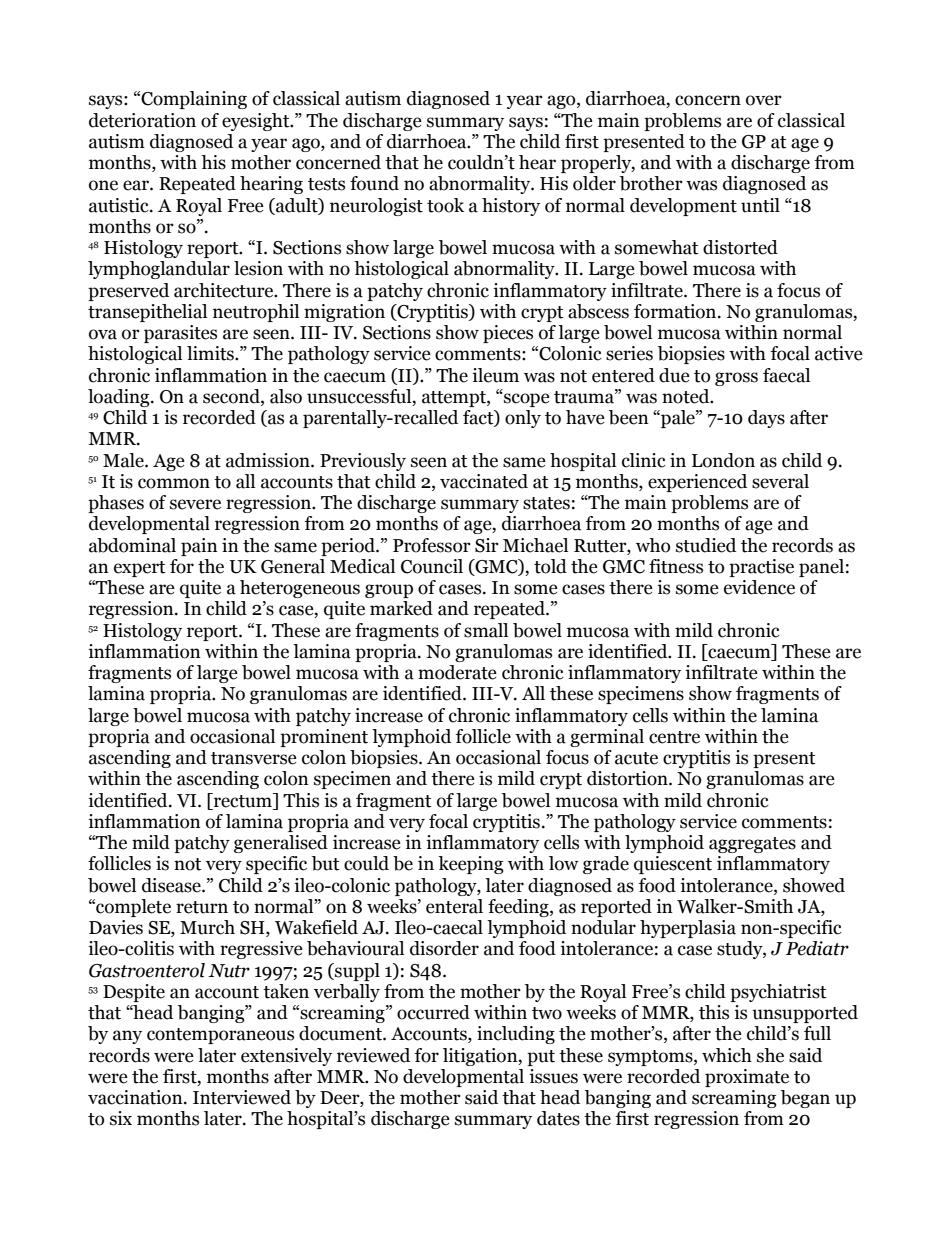 The image size is (952, 1233). Describe the element at coordinates (736, 379) in the screenshot. I see `gross` at that location.
